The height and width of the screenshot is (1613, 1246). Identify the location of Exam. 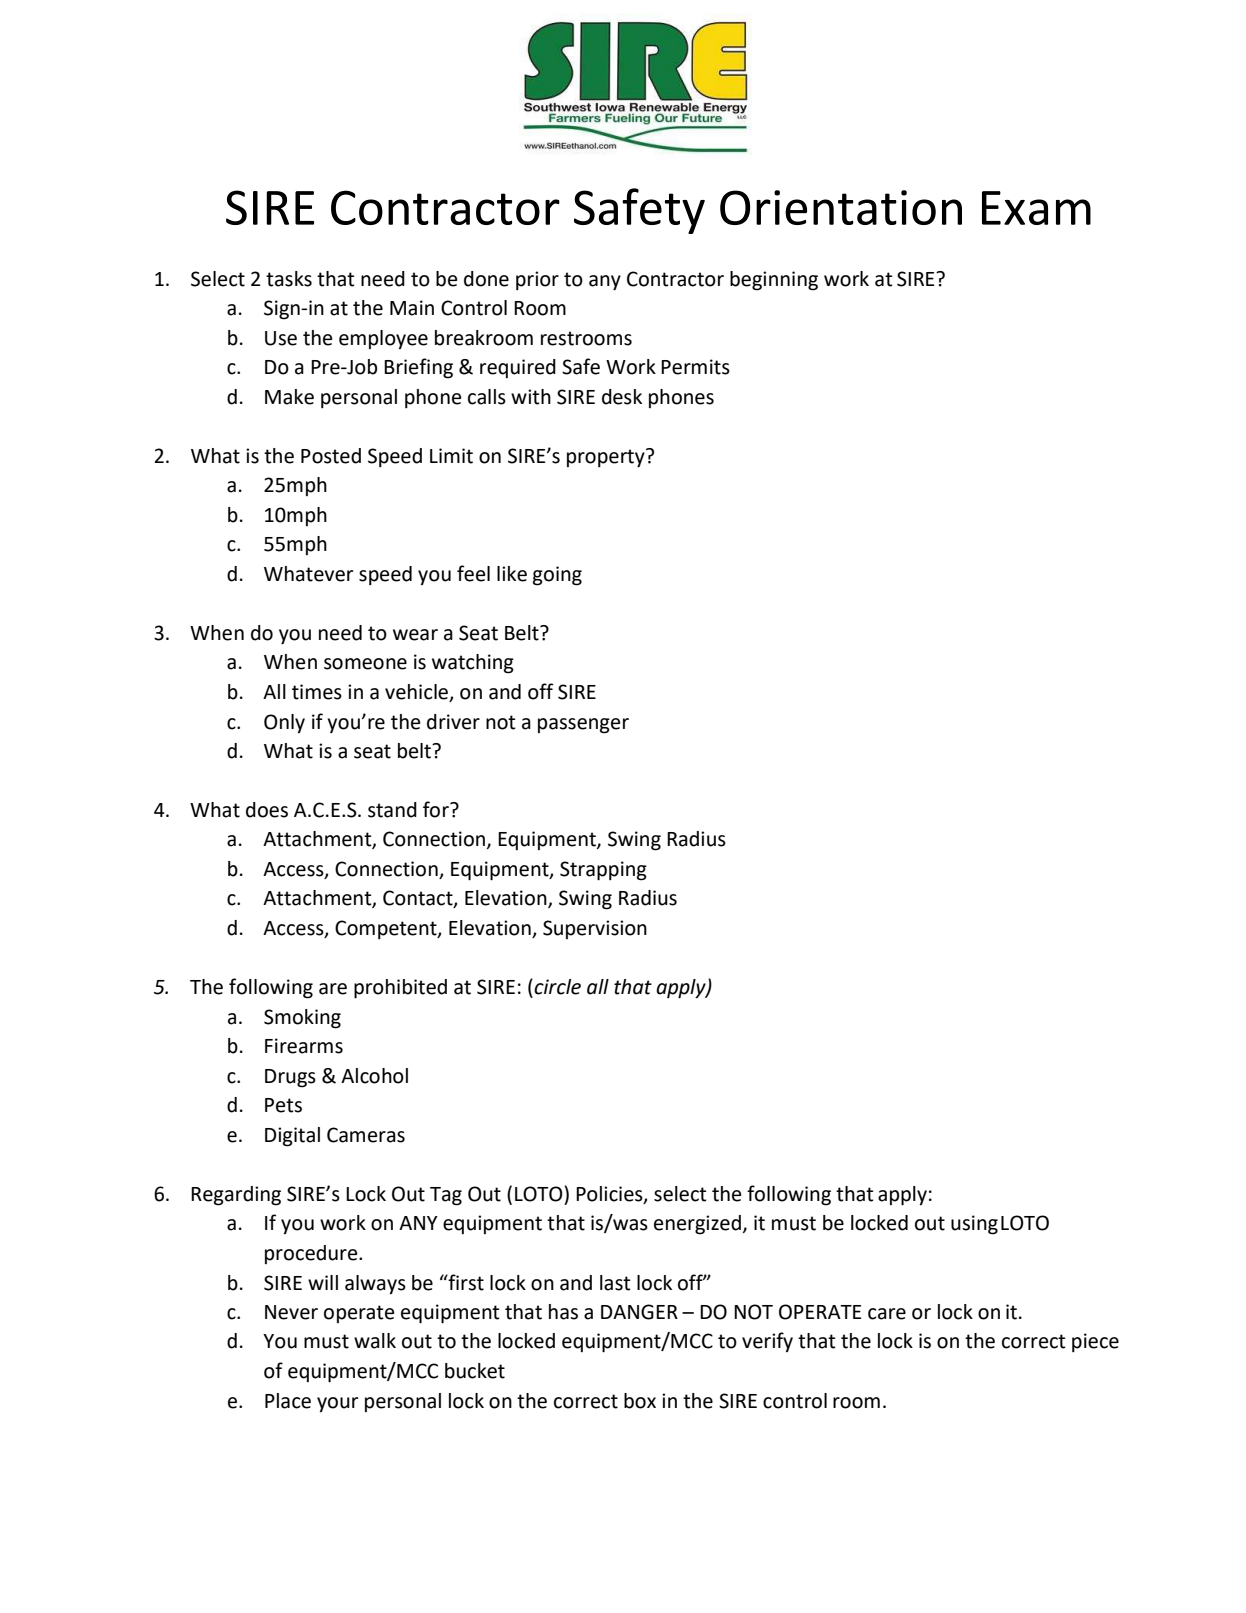
(1036, 208).
